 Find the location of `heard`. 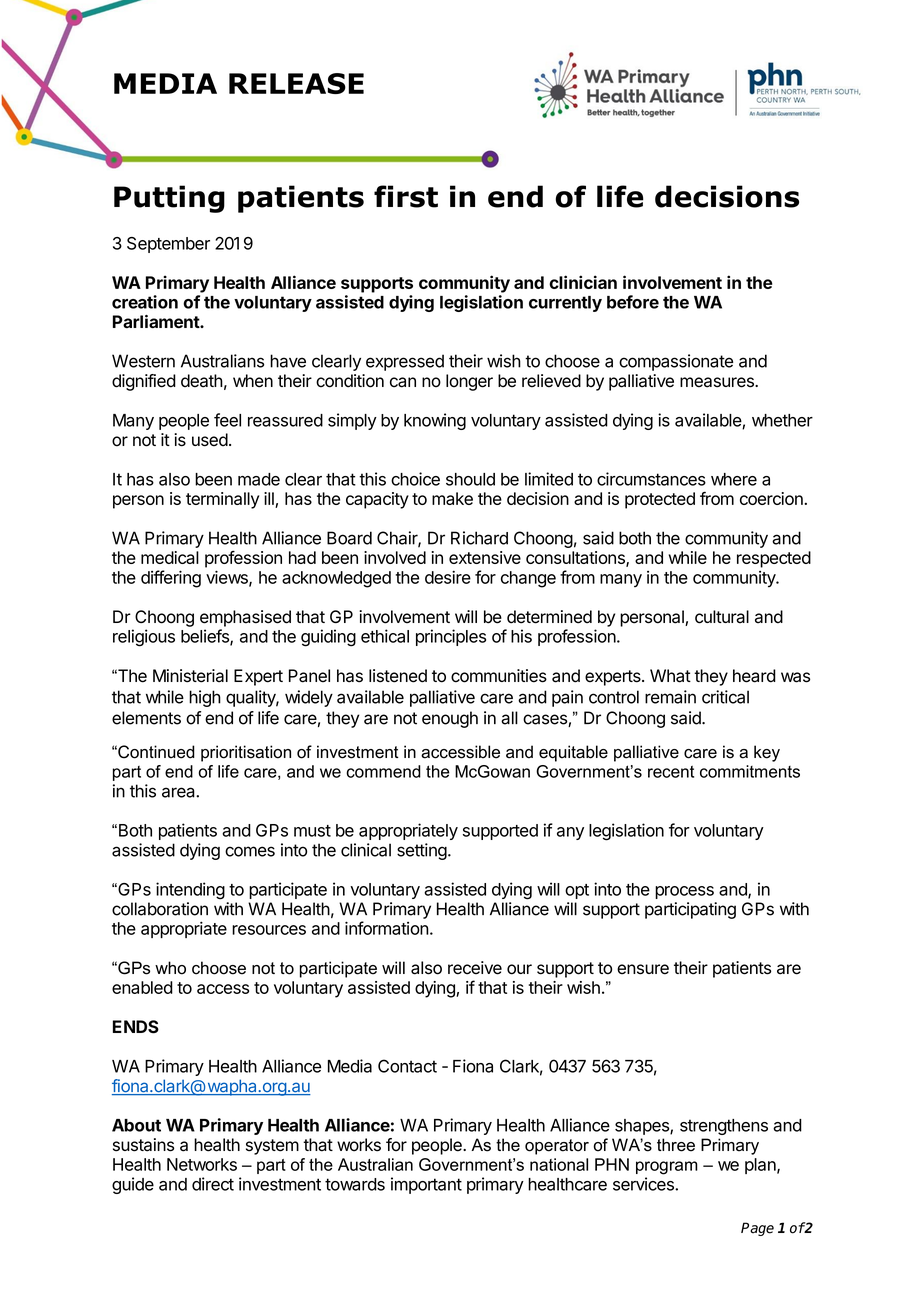

heard is located at coordinates (754, 676).
